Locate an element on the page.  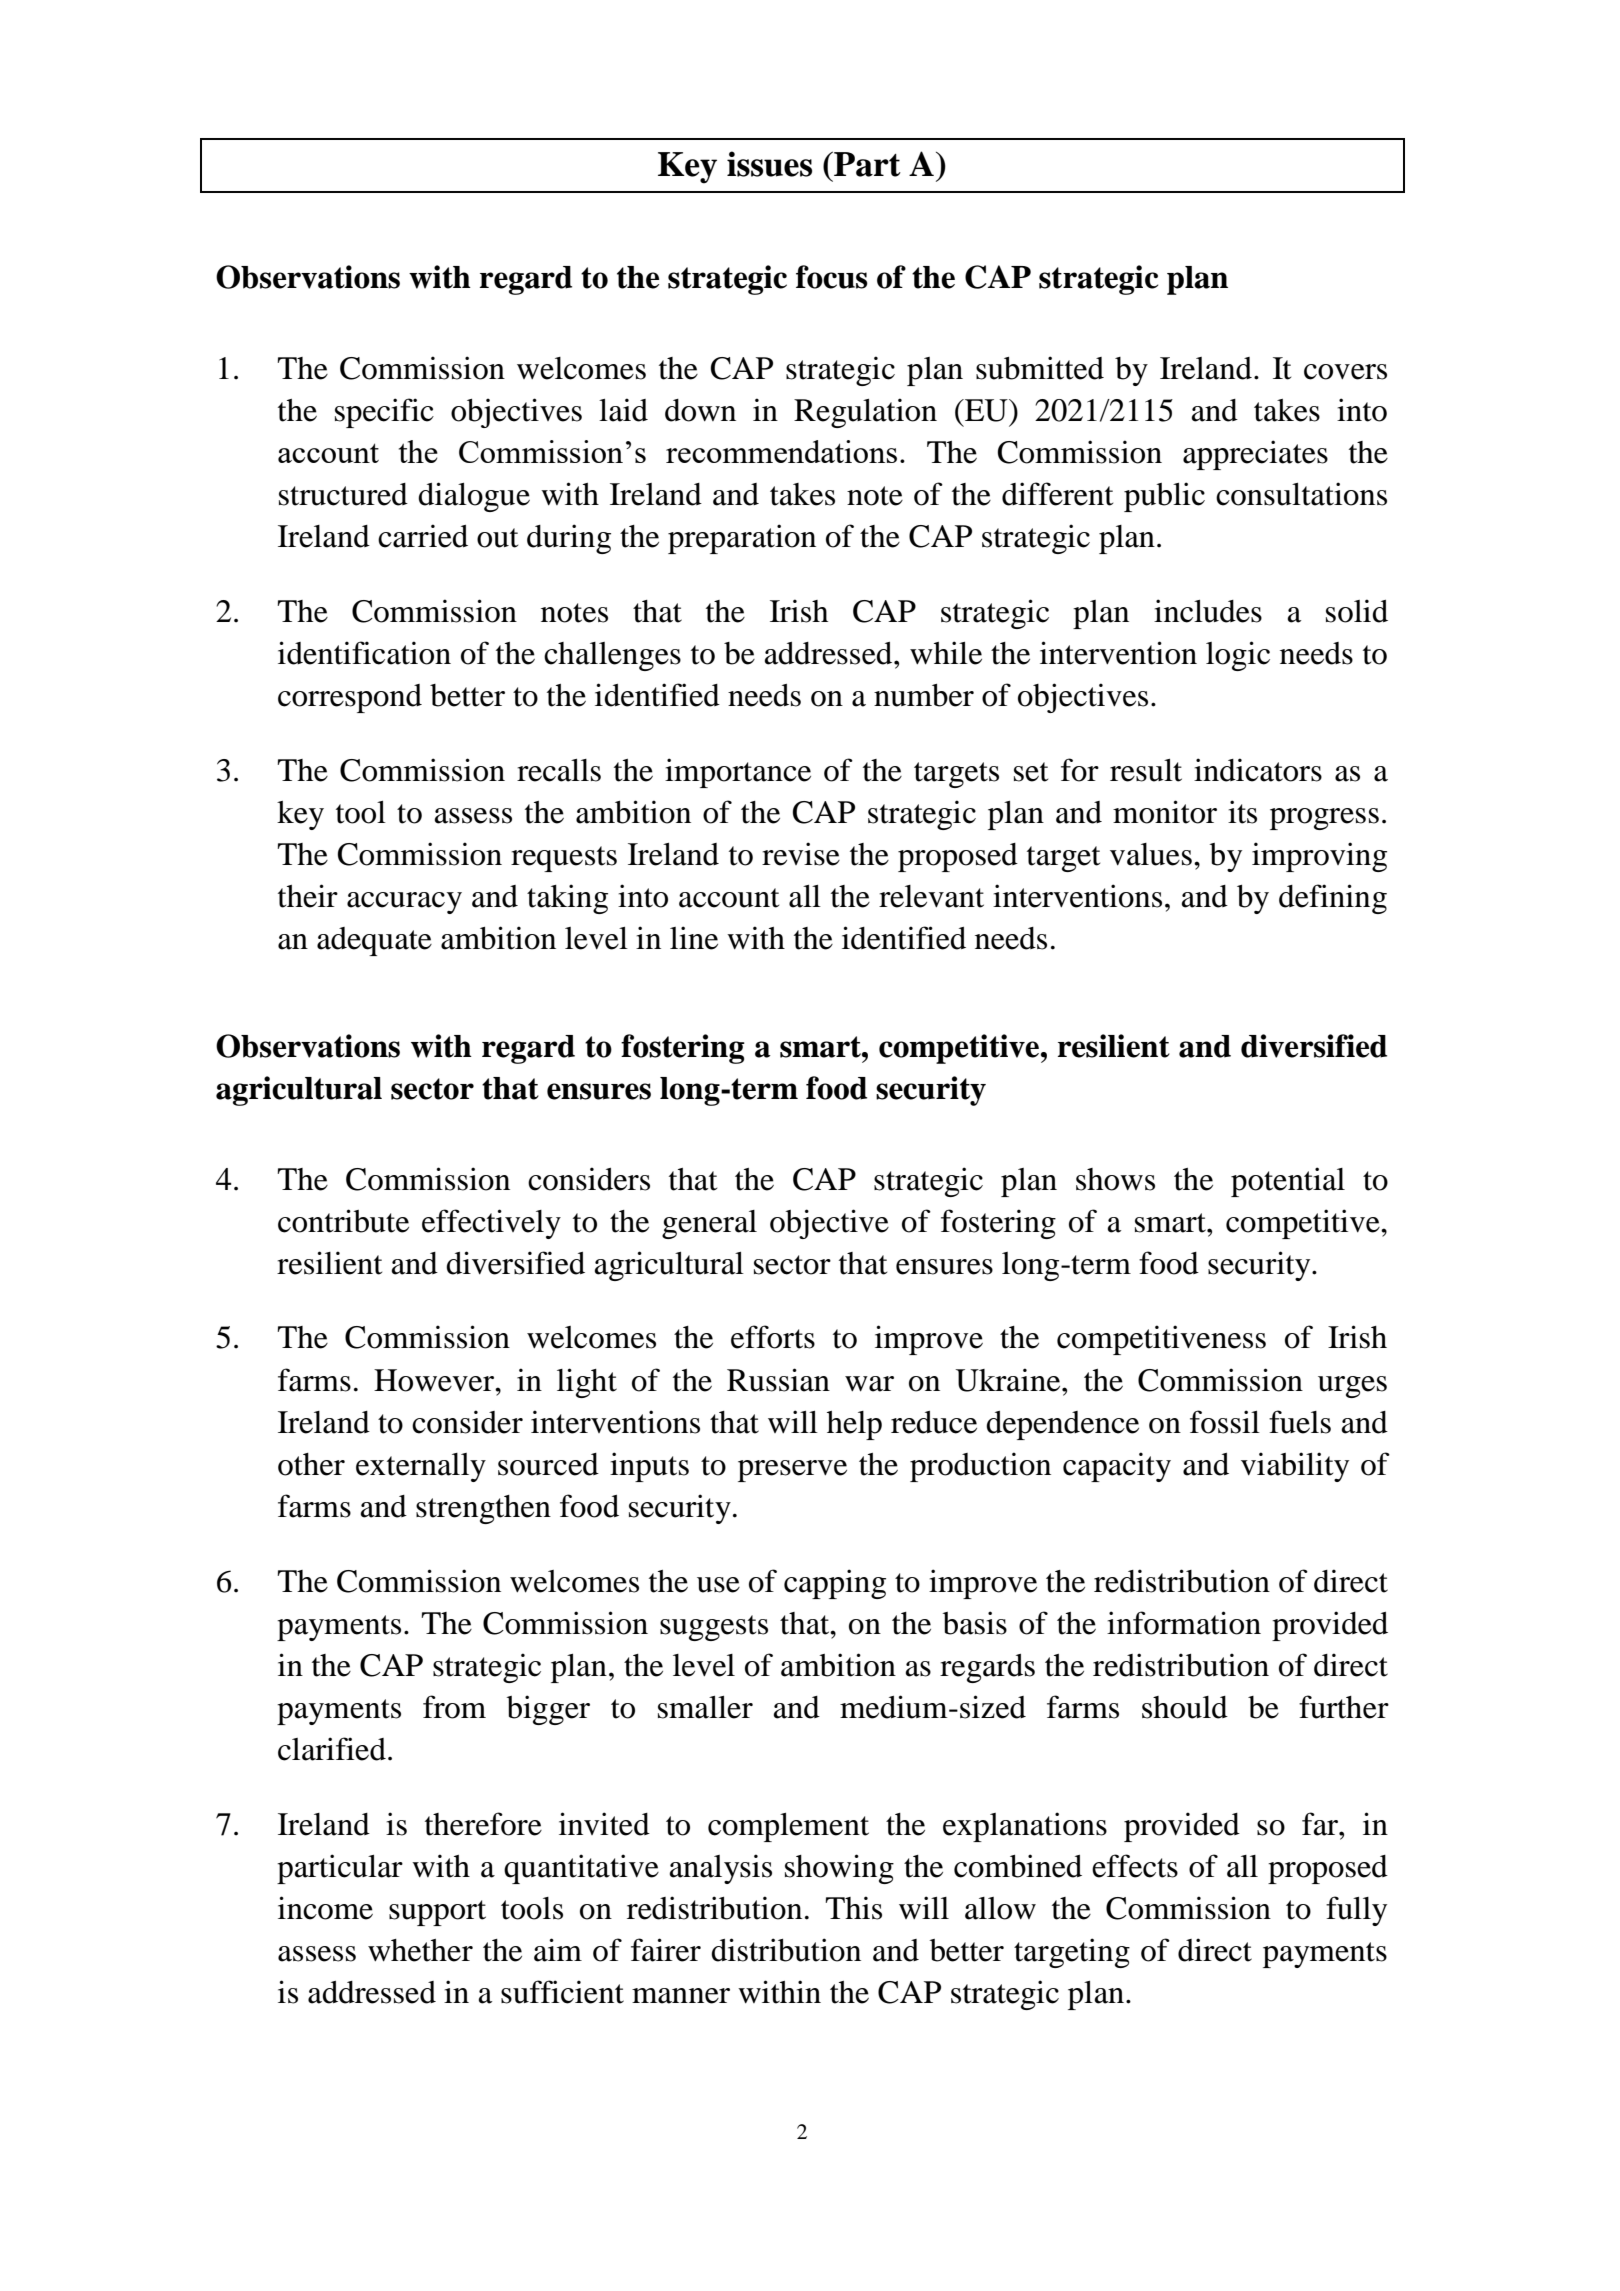
focus is located at coordinates (832, 277).
